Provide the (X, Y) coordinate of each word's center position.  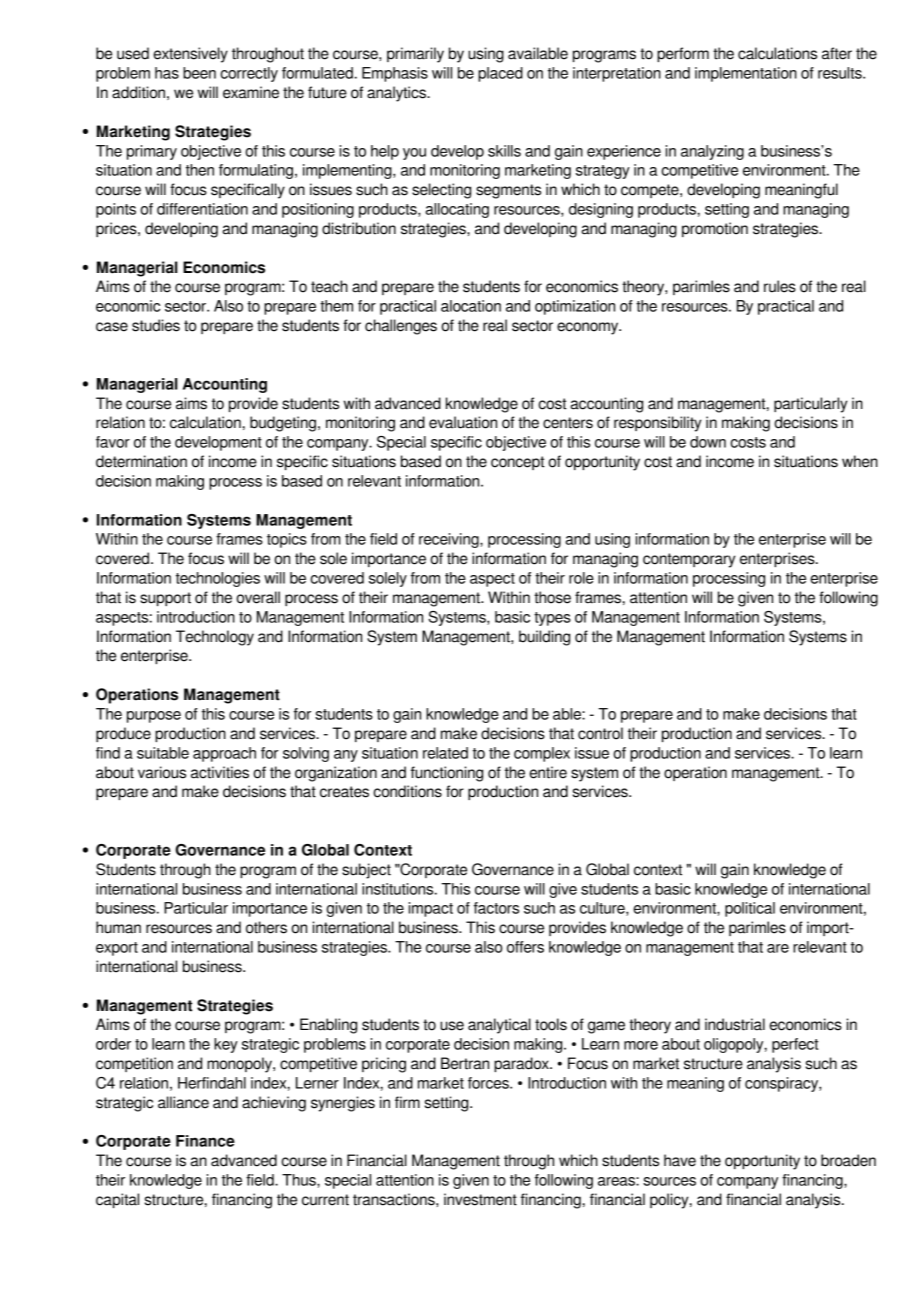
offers (525, 947)
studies (156, 325)
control (600, 733)
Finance (205, 1141)
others (266, 927)
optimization (575, 307)
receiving (450, 540)
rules (780, 286)
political (750, 909)
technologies (218, 579)
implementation (746, 74)
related (445, 753)
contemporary (689, 560)
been (199, 73)
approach (224, 754)
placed (500, 74)
